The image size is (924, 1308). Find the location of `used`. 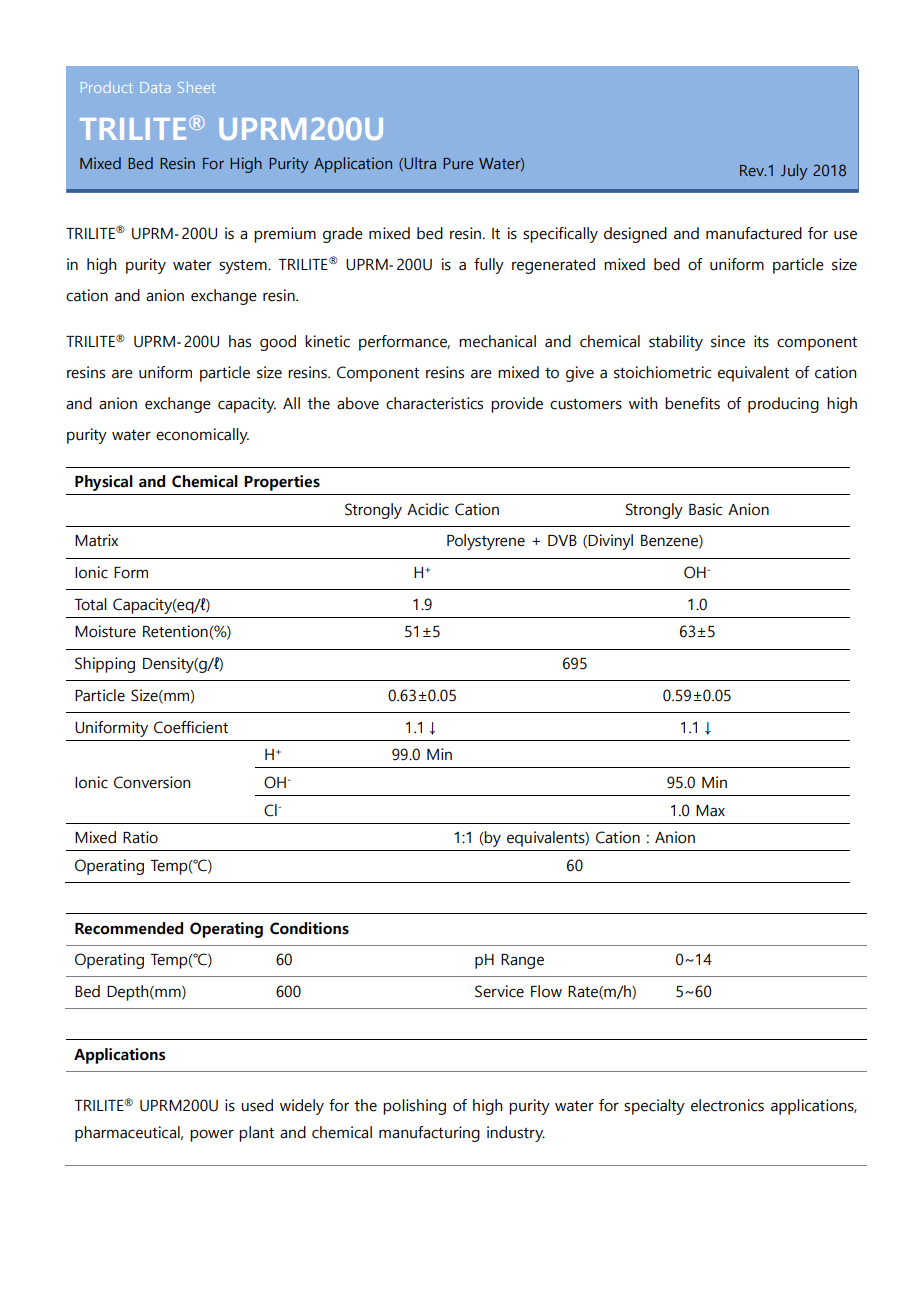

used is located at coordinates (257, 1105).
